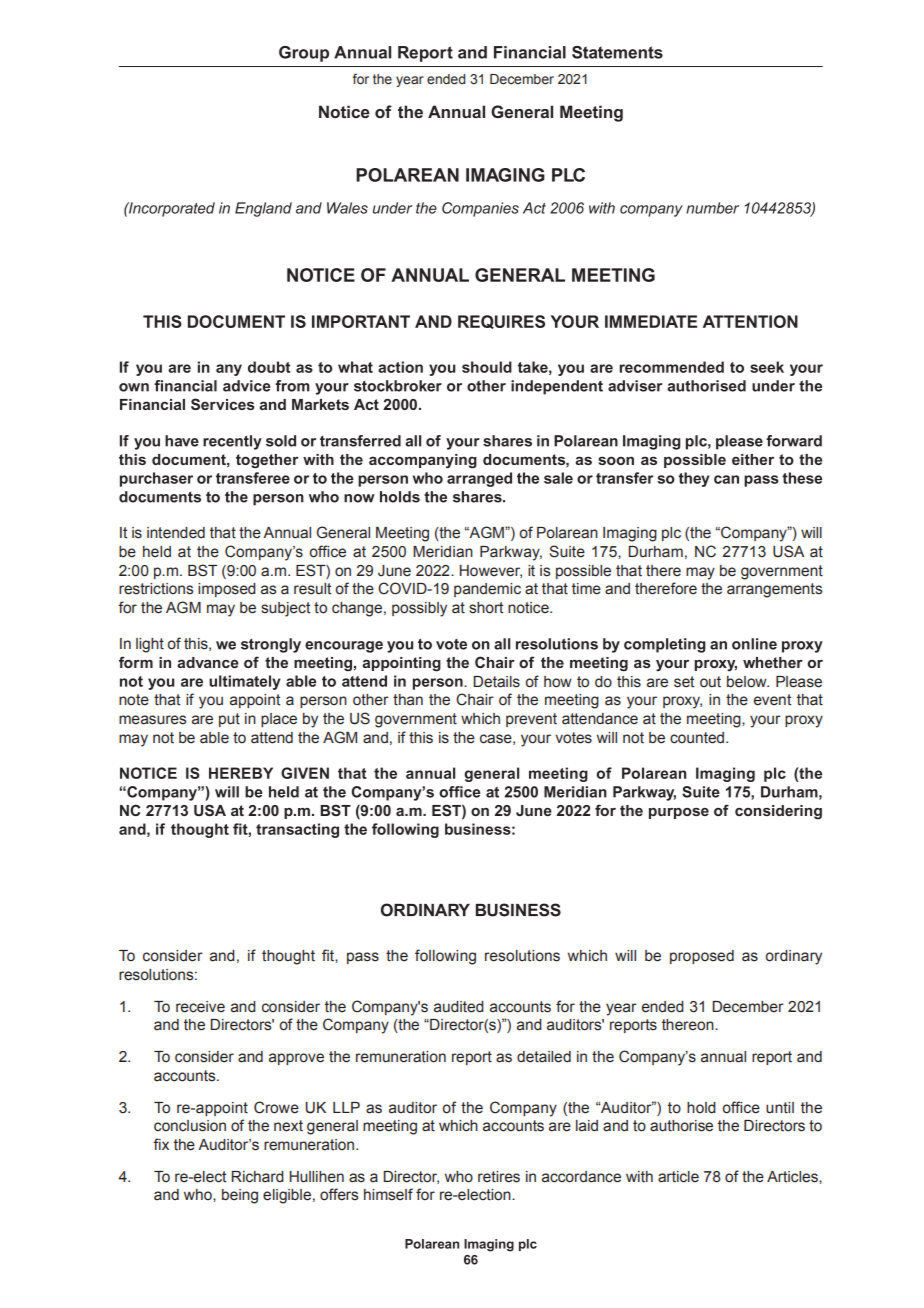  Describe the element at coordinates (499, 1177) in the screenshot. I see `retires` at that location.
